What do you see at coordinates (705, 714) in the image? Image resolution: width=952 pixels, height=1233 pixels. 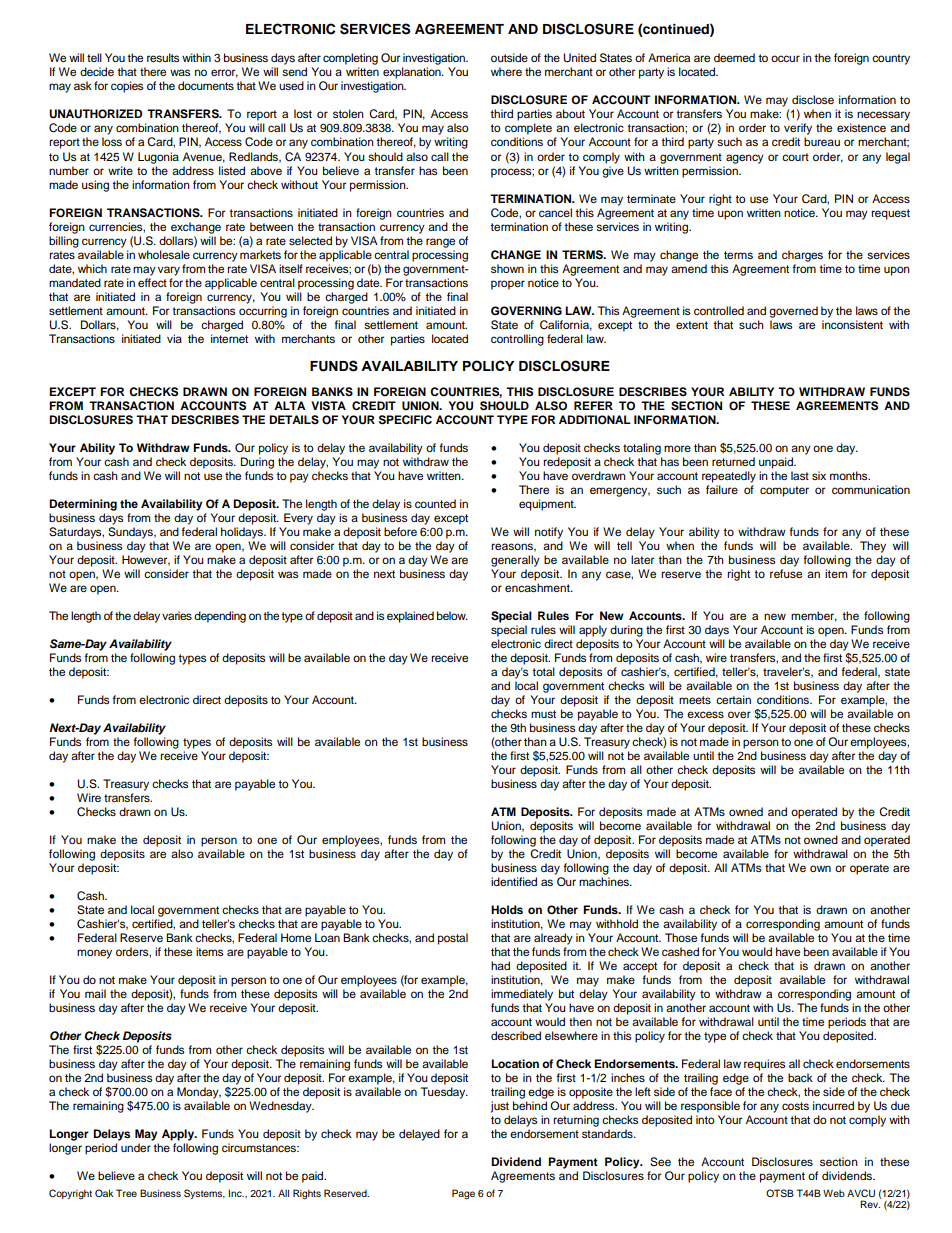 I see `excess` at bounding box center [705, 714].
